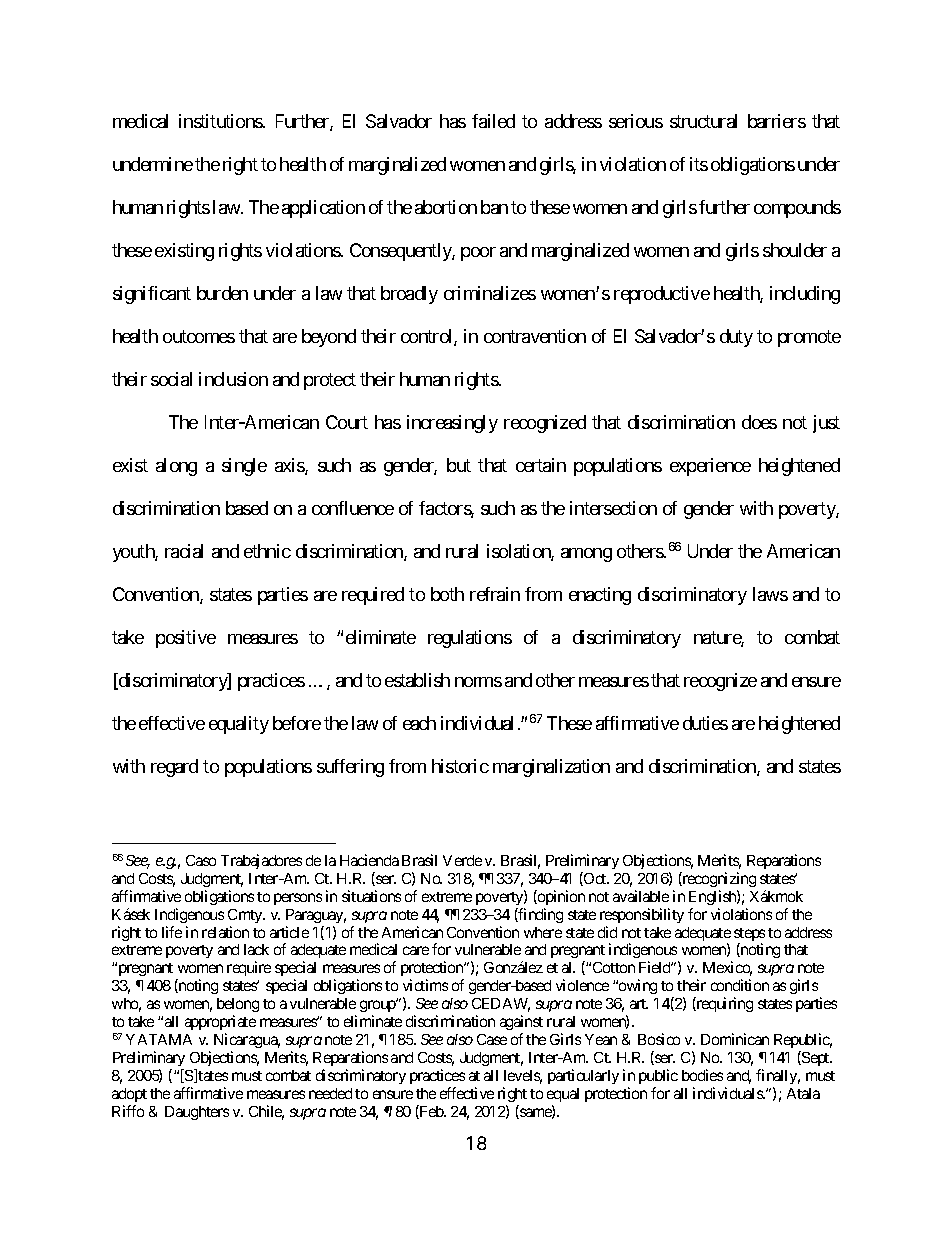 The width and height of the document is (952, 1233). Describe the element at coordinates (221, 121) in the document. I see `institutions` at that location.
